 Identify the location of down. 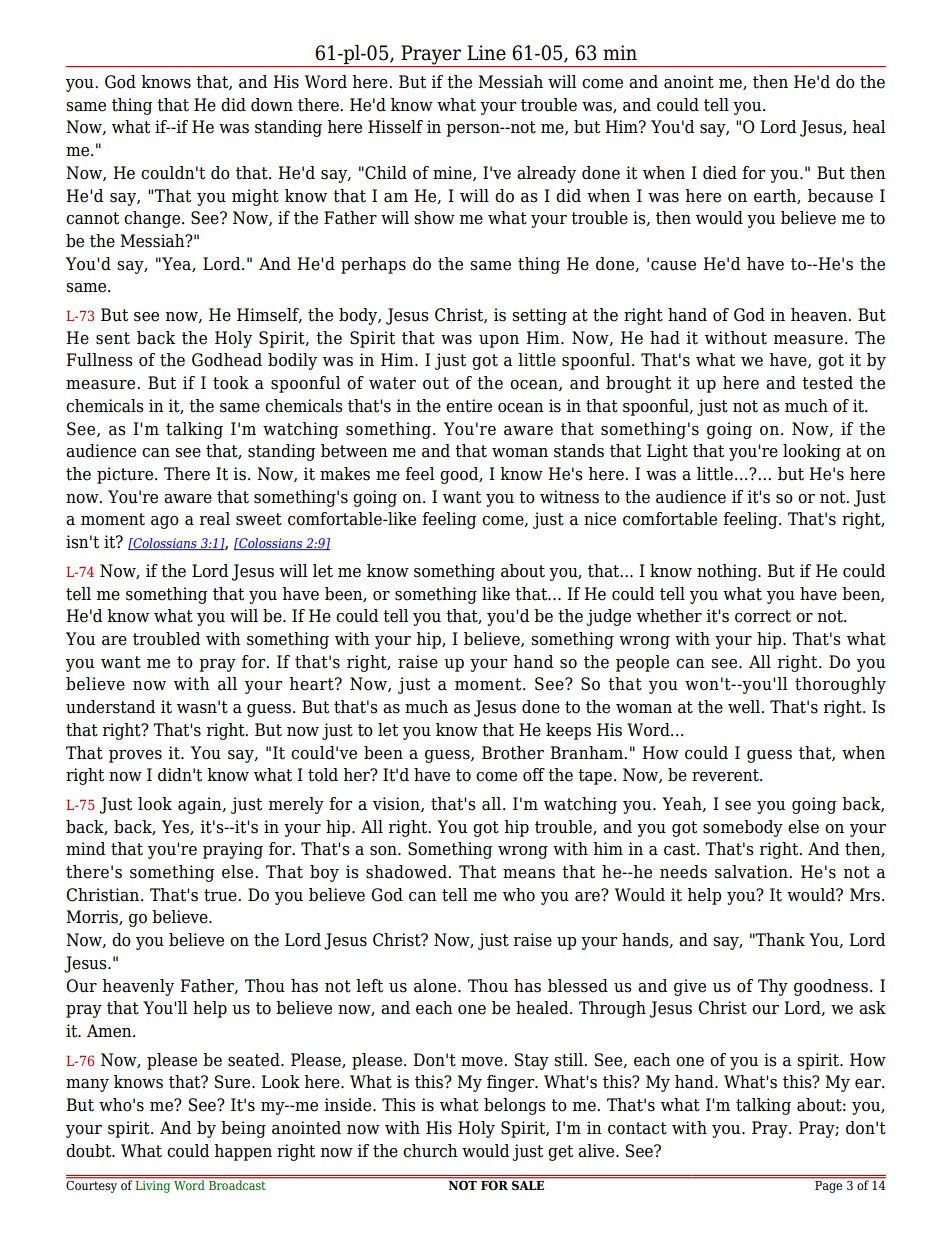
(272, 105).
